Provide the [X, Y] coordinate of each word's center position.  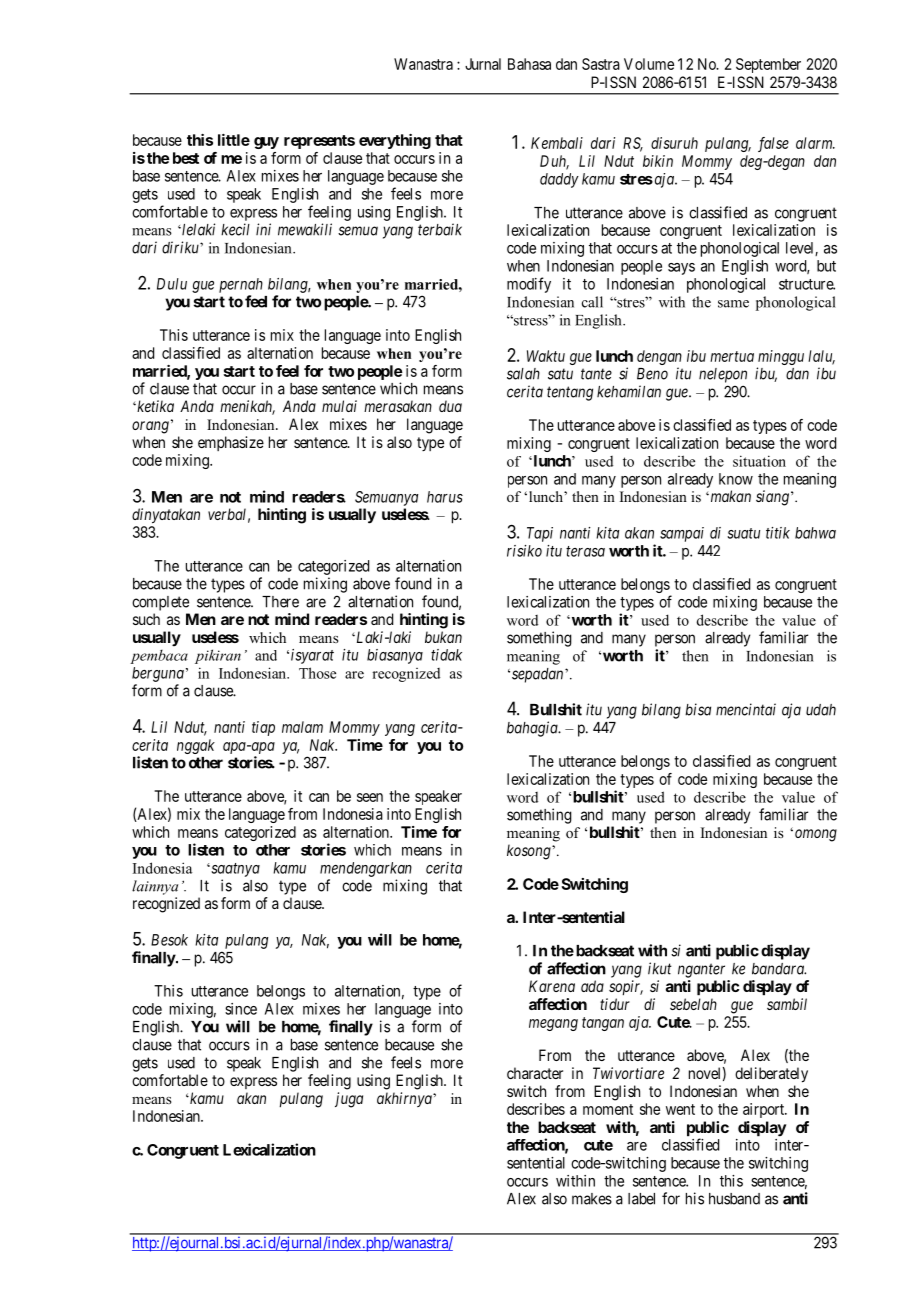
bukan [443, 637]
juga [349, 1100]
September [768, 65]
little [234, 140]
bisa [698, 709]
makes [592, 1199]
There [280, 602]
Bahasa [529, 64]
